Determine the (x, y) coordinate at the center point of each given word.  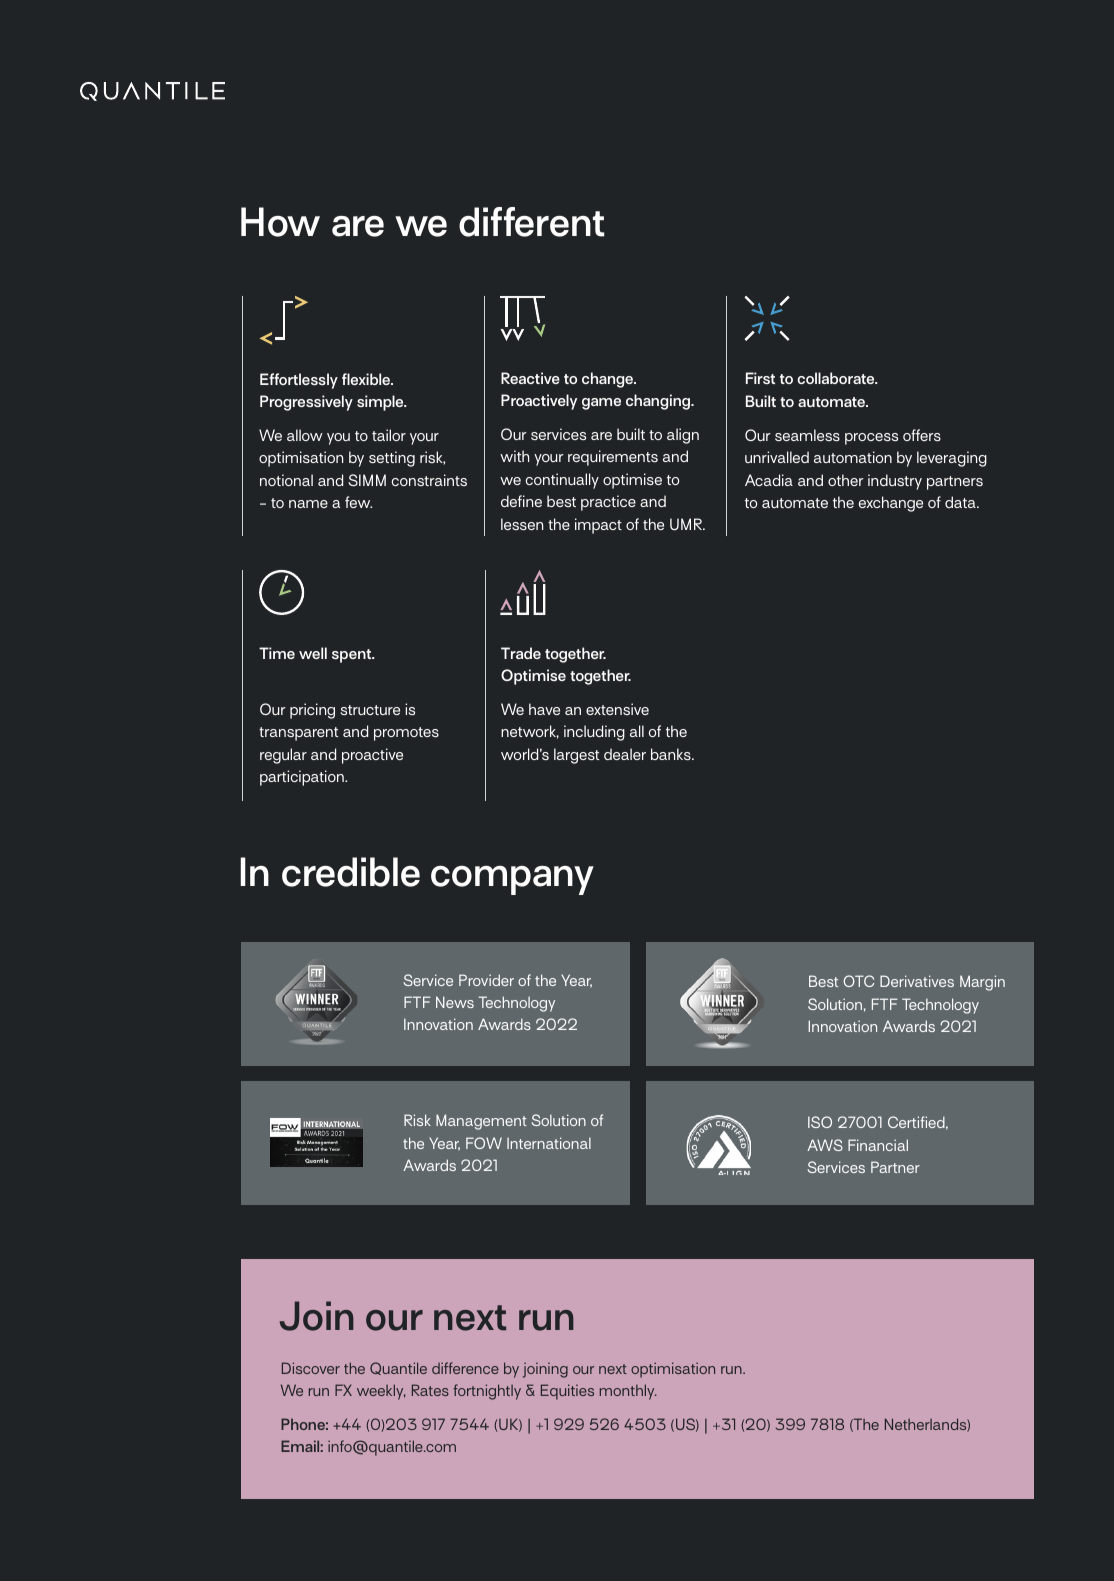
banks (672, 754)
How (280, 222)
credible (351, 872)
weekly (381, 1392)
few (358, 502)
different (532, 222)
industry (895, 482)
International (549, 1143)
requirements (613, 458)
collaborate (837, 378)
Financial (878, 1145)
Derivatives (917, 981)
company (512, 880)
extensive (617, 709)
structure (370, 710)
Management (481, 1122)
